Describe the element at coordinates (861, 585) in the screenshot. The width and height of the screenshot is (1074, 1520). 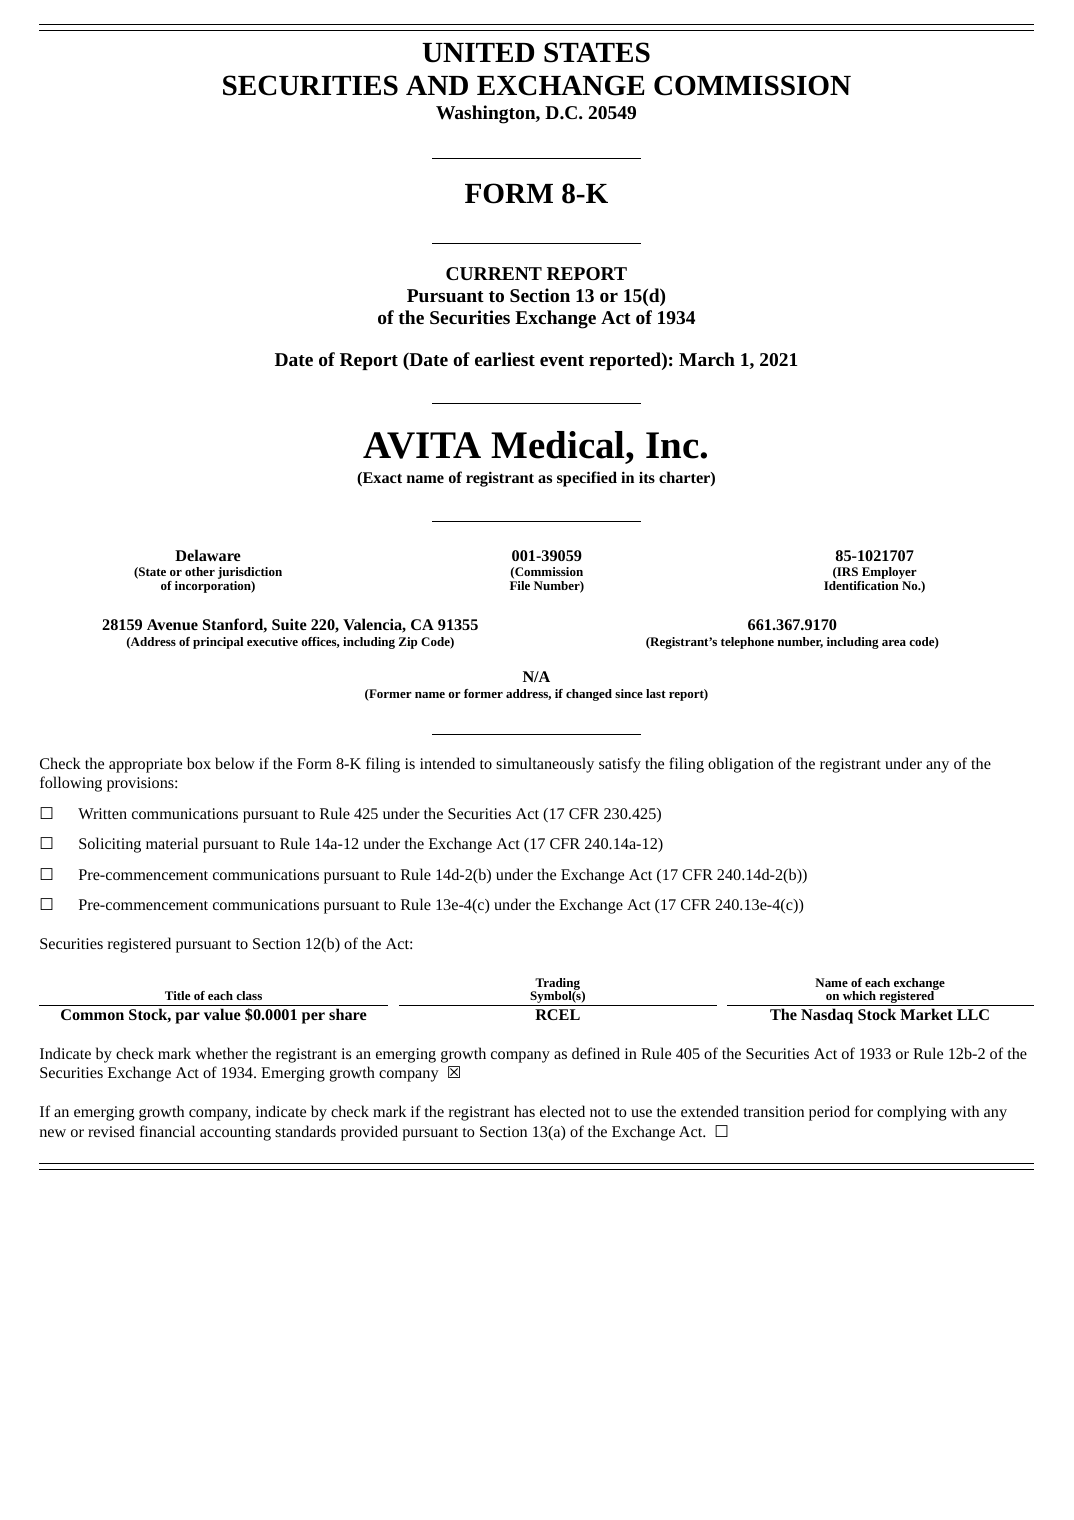
I see `Identification` at that location.
